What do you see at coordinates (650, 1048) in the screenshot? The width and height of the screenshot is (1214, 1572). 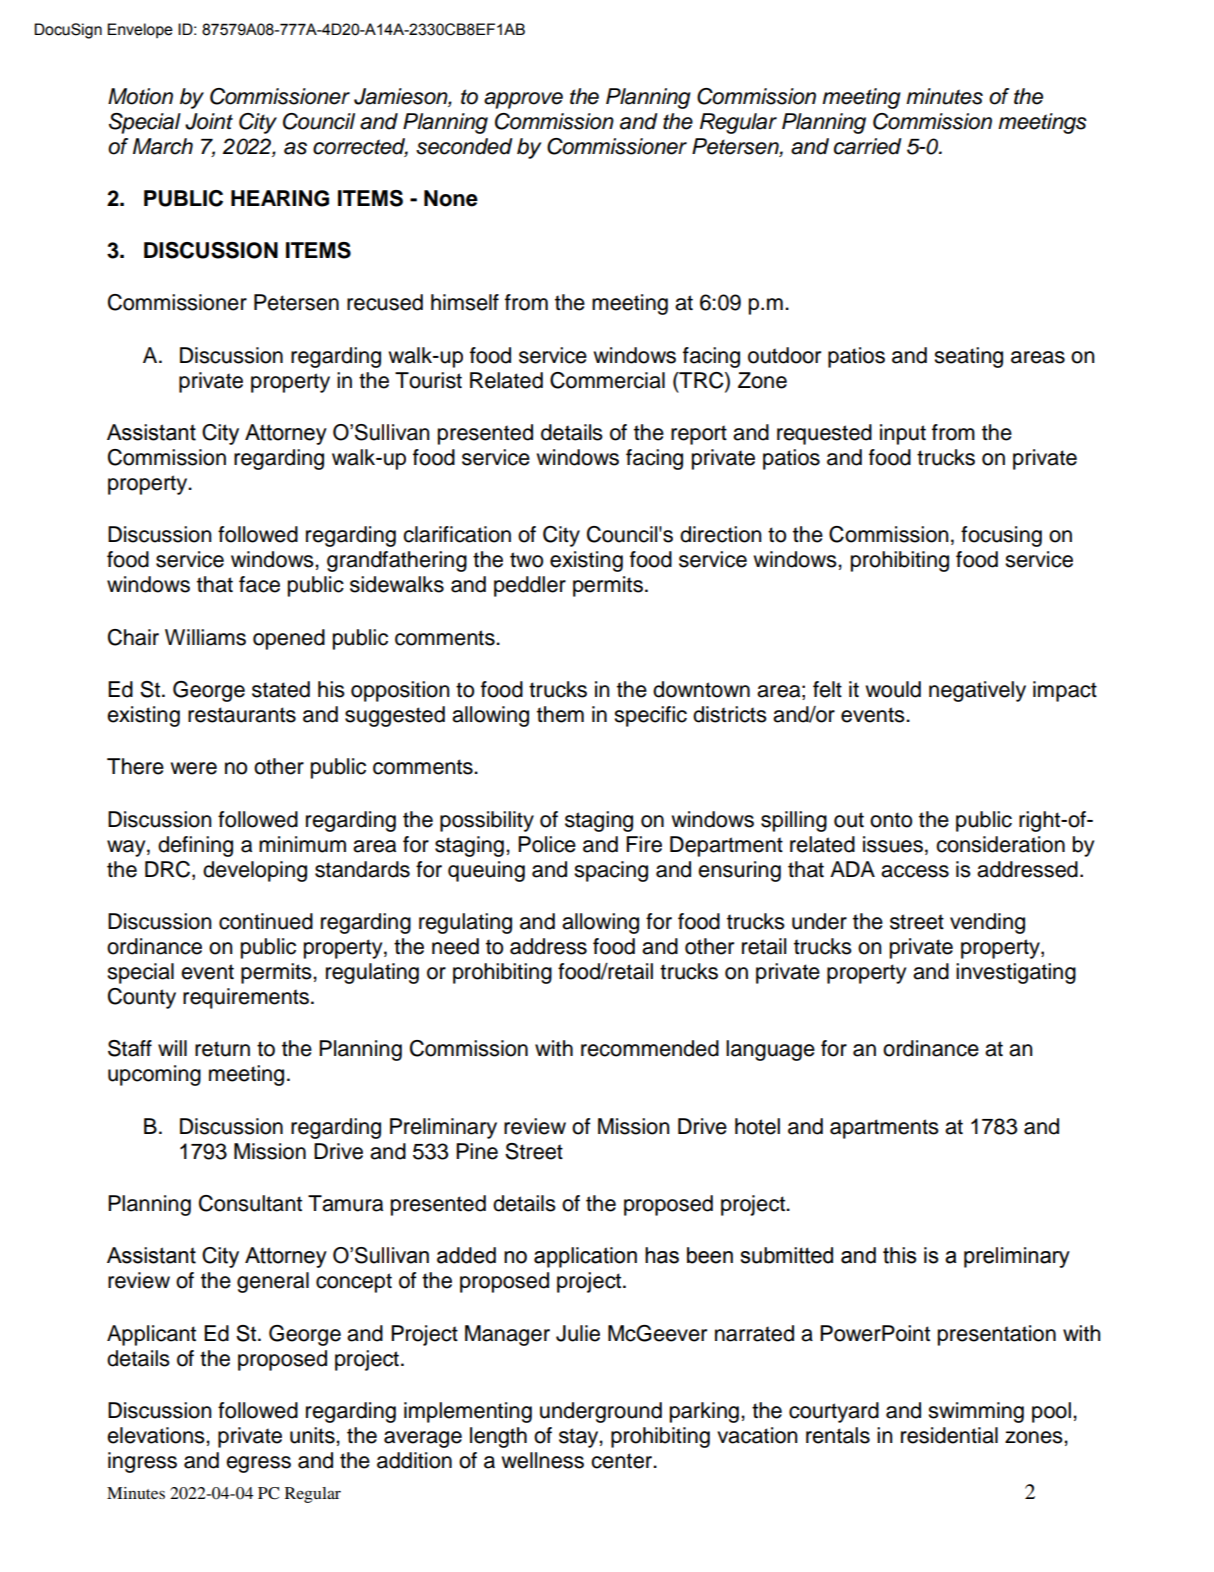 I see `recommended` at bounding box center [650, 1048].
